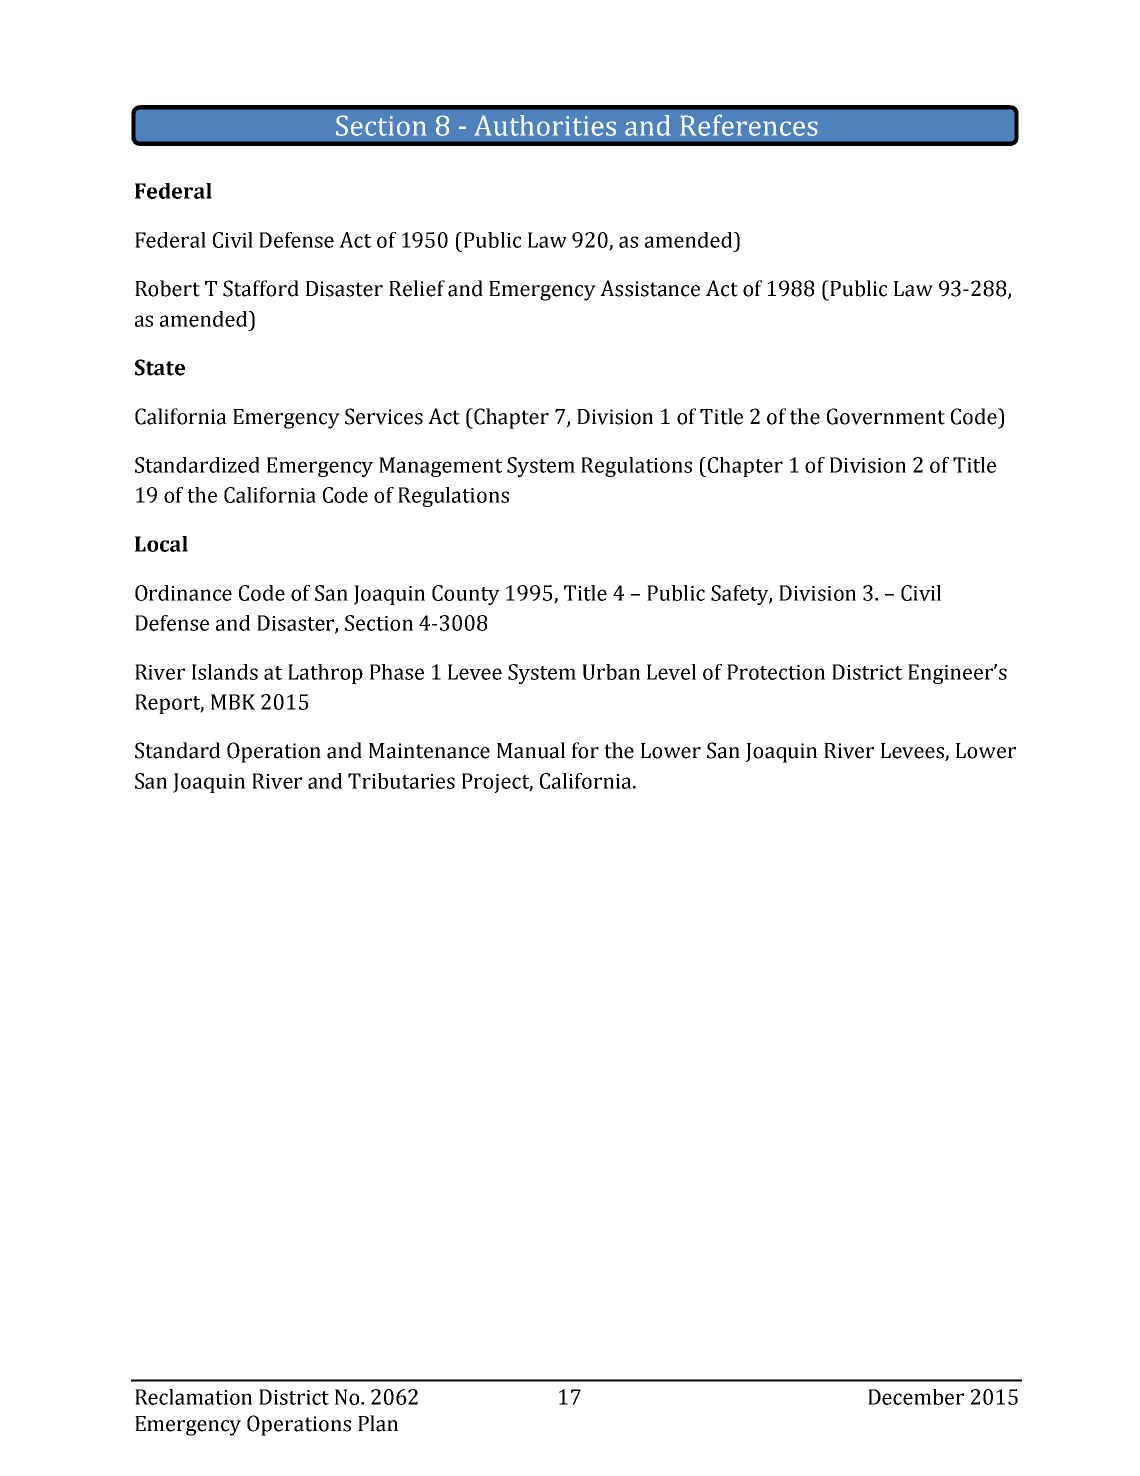 The width and height of the screenshot is (1140, 1476). Describe the element at coordinates (193, 1397) in the screenshot. I see `Reclamation` at that location.
